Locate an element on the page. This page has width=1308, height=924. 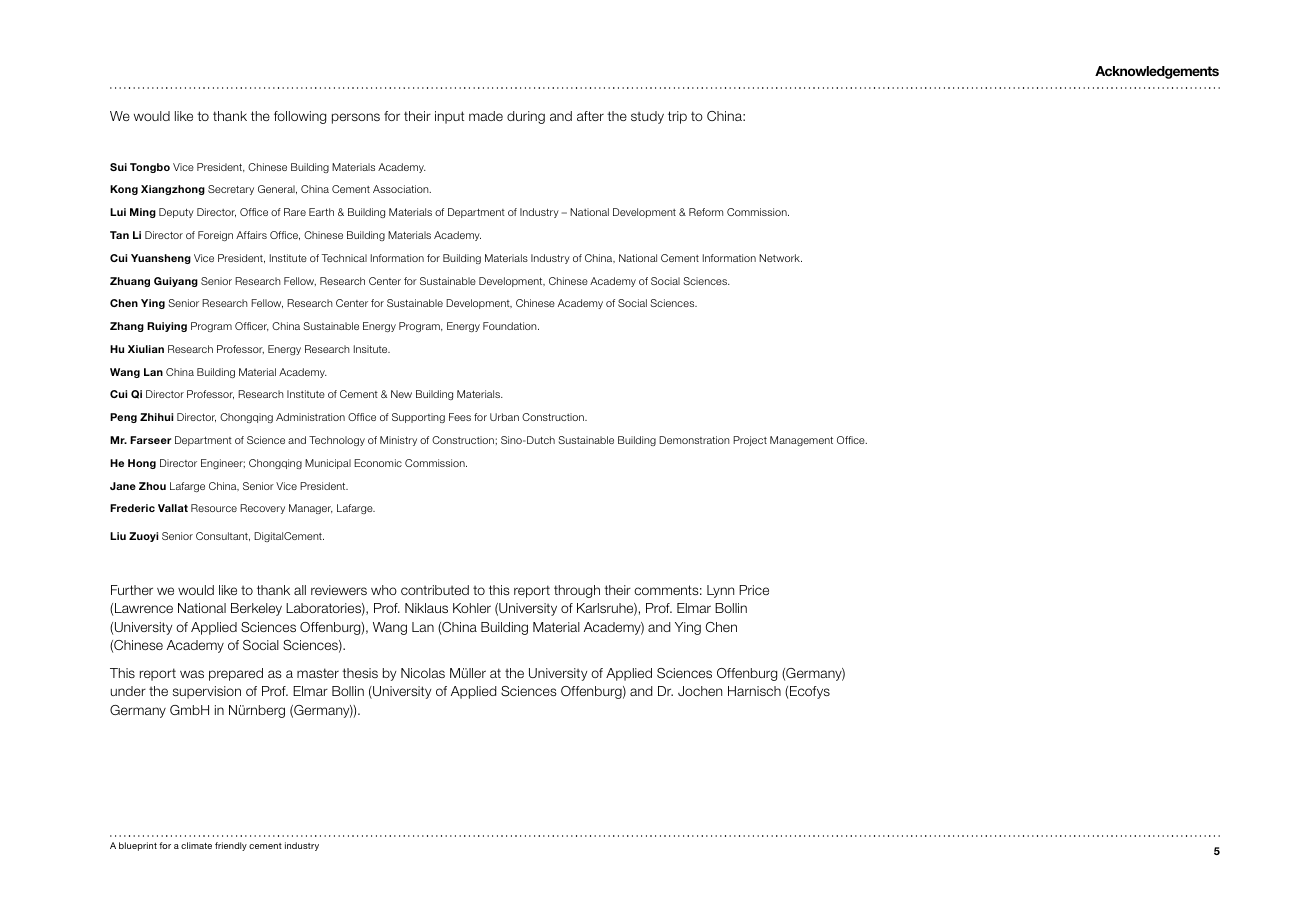
Berkeley is located at coordinates (256, 609).
